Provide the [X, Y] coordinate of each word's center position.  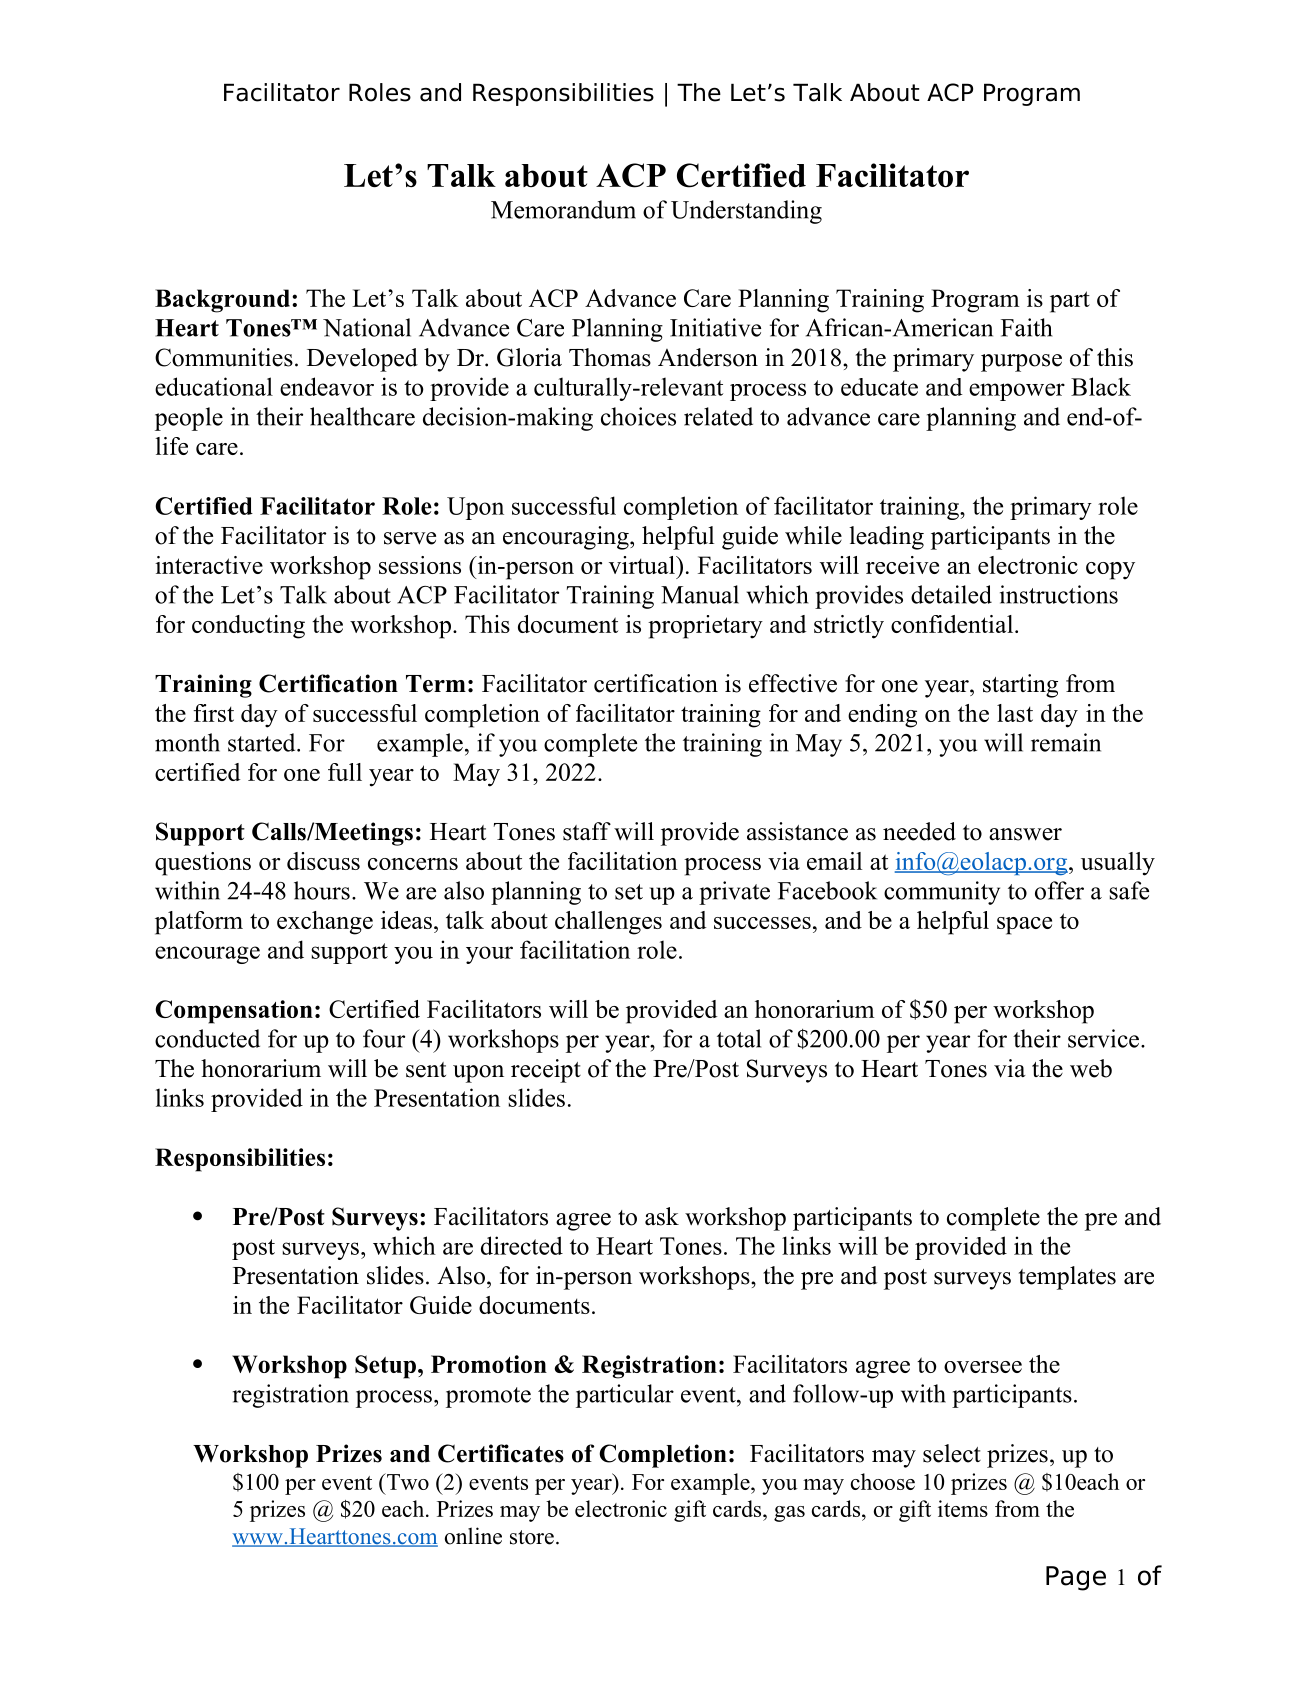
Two [406, 1481]
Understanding [746, 212]
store [532, 1537]
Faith [1026, 327]
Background [222, 301]
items [963, 1508]
